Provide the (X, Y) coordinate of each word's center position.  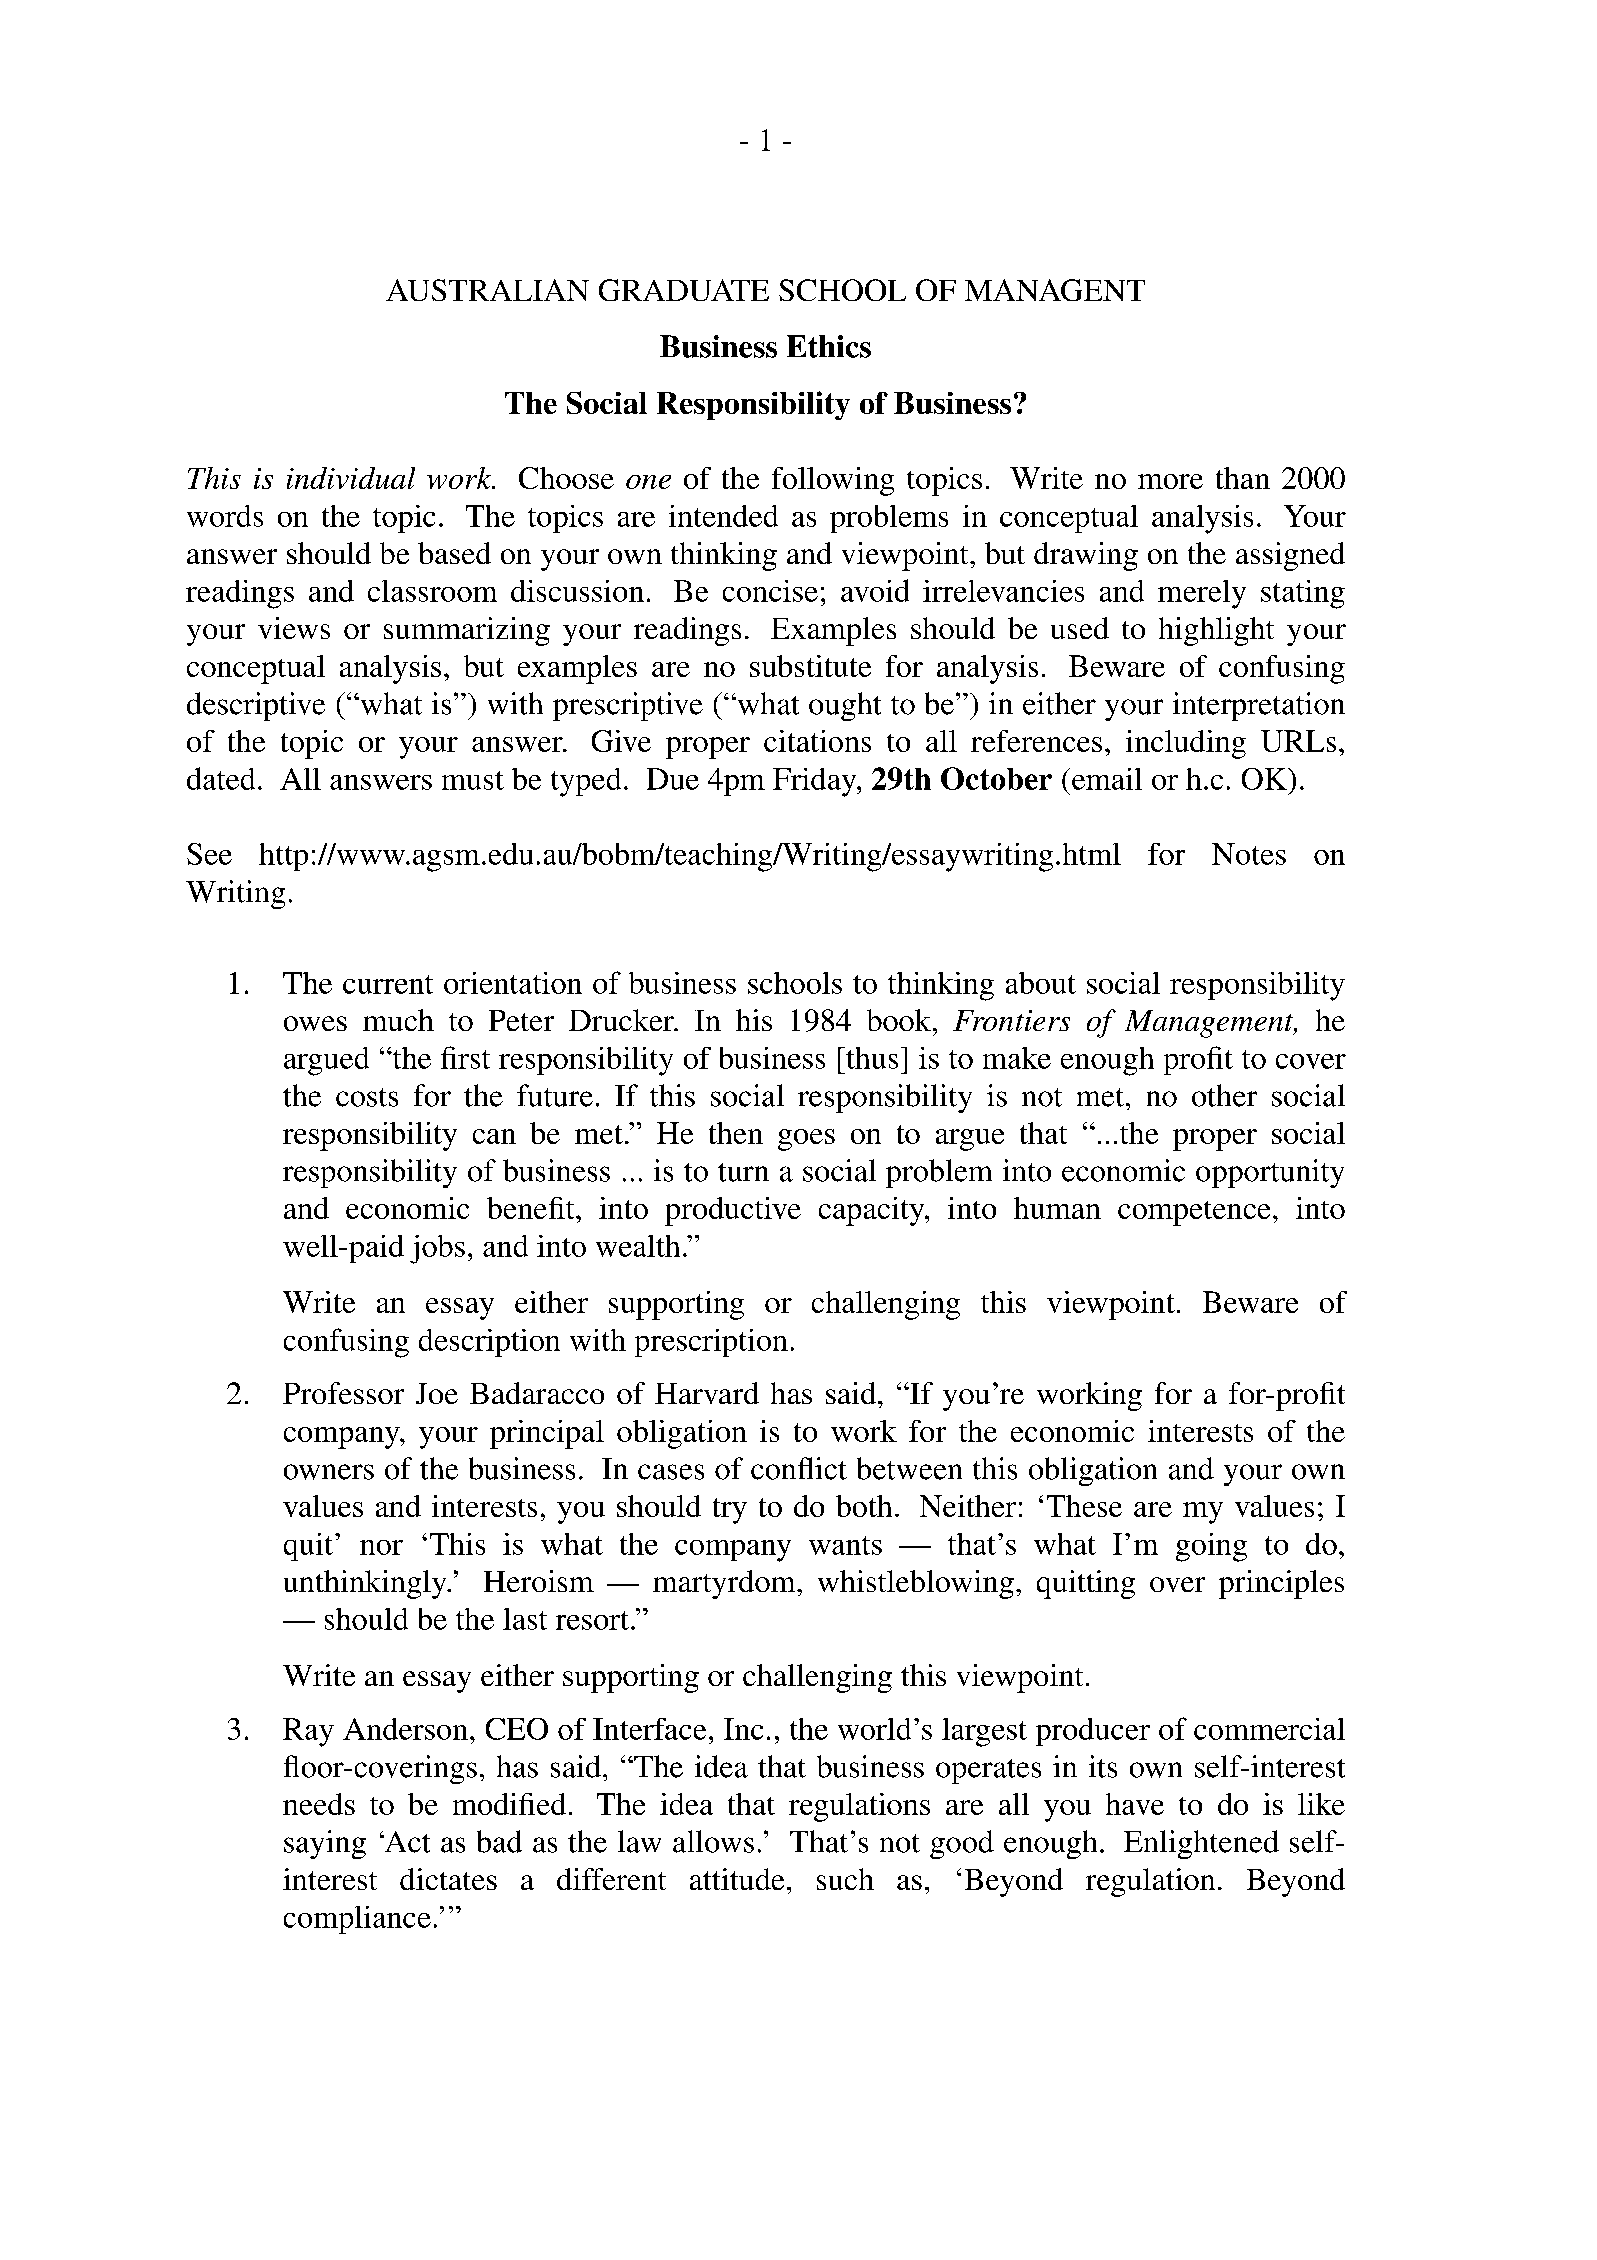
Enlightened (1201, 1844)
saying (325, 1844)
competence (1194, 1213)
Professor (343, 1393)
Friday (816, 782)
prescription (711, 1343)
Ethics (829, 346)
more (1170, 481)
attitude (737, 1879)
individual (351, 478)
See (209, 854)
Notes (1249, 854)
